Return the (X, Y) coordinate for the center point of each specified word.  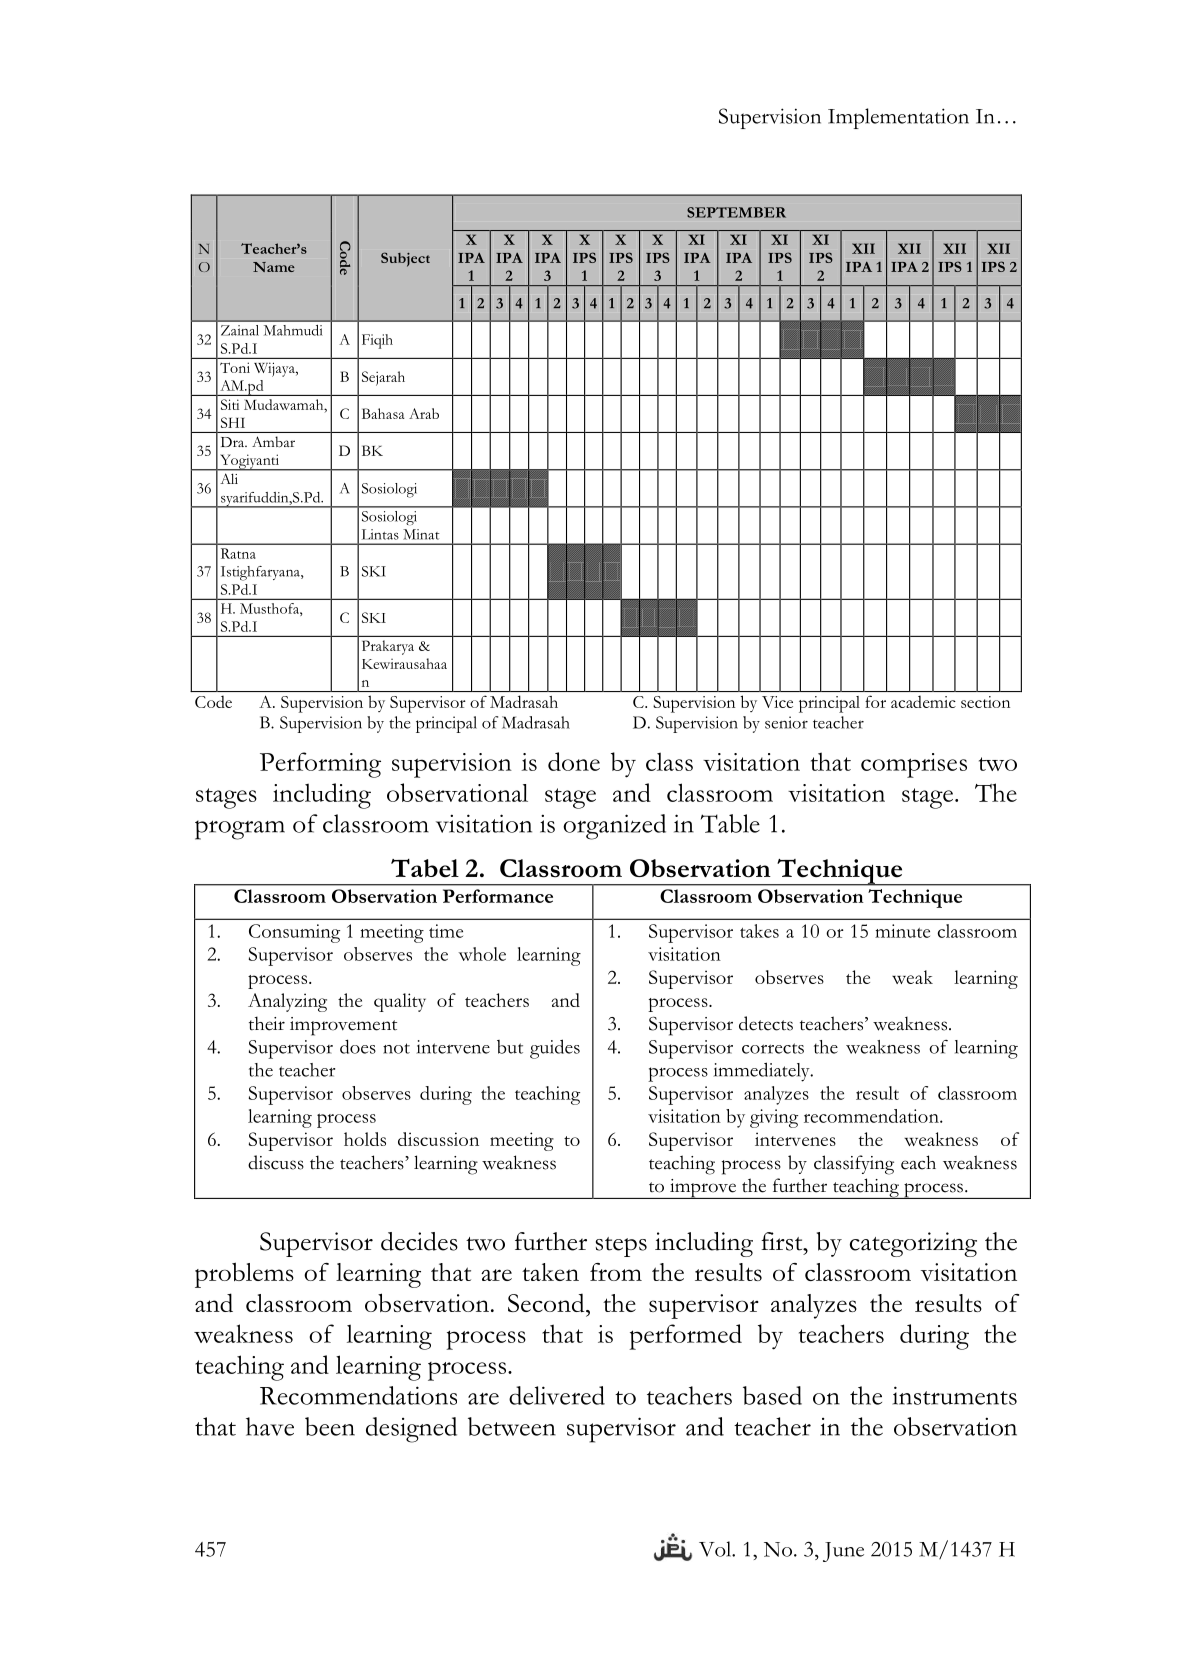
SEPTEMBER (736, 212)
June (843, 1552)
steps (621, 1247)
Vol (716, 1549)
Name (274, 267)
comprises (914, 765)
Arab (424, 413)
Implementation (898, 118)
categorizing (913, 1244)
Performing (320, 765)
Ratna (238, 553)
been (330, 1426)
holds (365, 1139)
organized (614, 827)
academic (923, 702)
